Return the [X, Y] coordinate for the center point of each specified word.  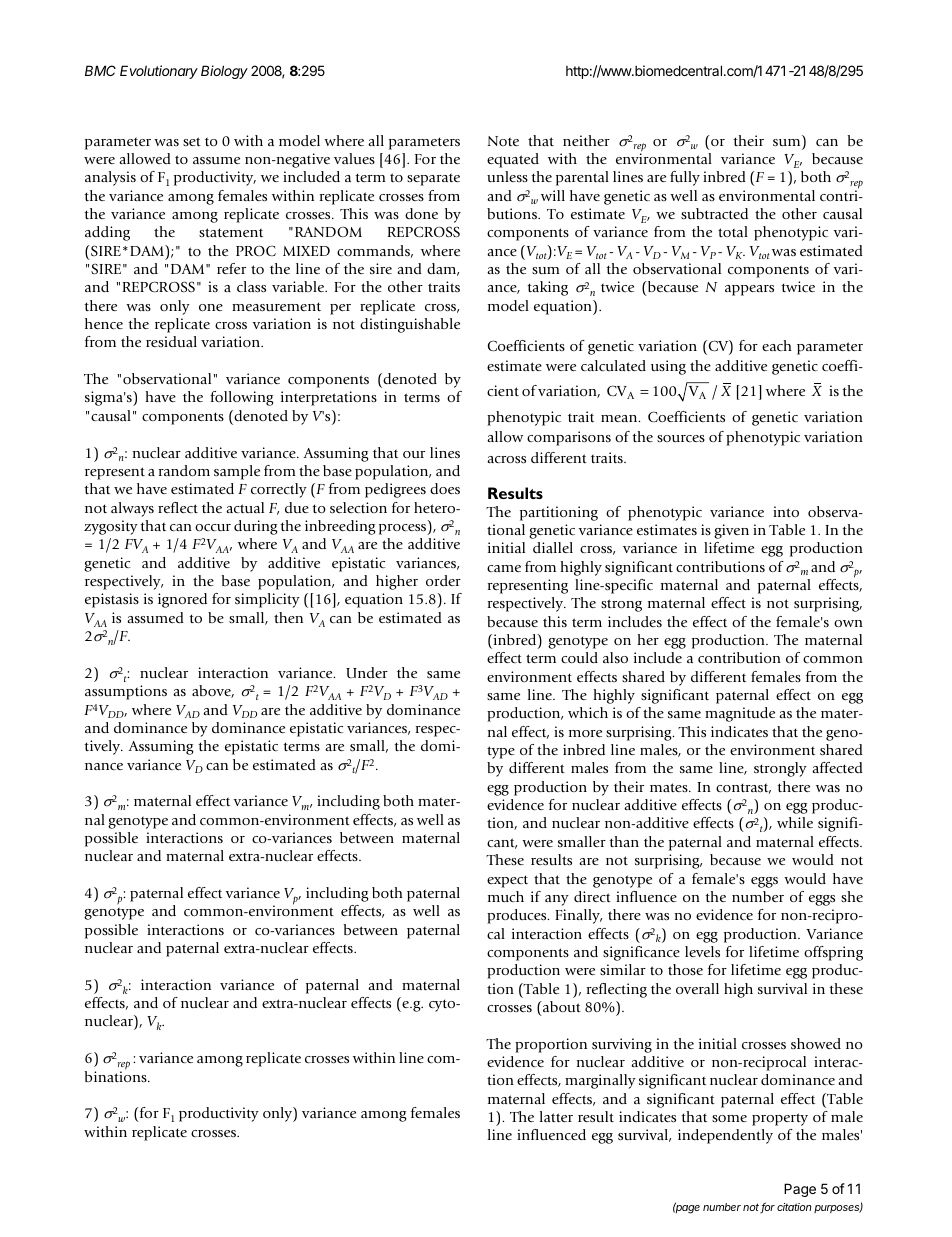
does [445, 488]
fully [685, 178]
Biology [224, 72]
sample [237, 472]
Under [367, 672]
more [585, 733]
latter [556, 1116]
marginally [600, 1081]
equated [513, 160]
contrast [743, 788]
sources [681, 438]
